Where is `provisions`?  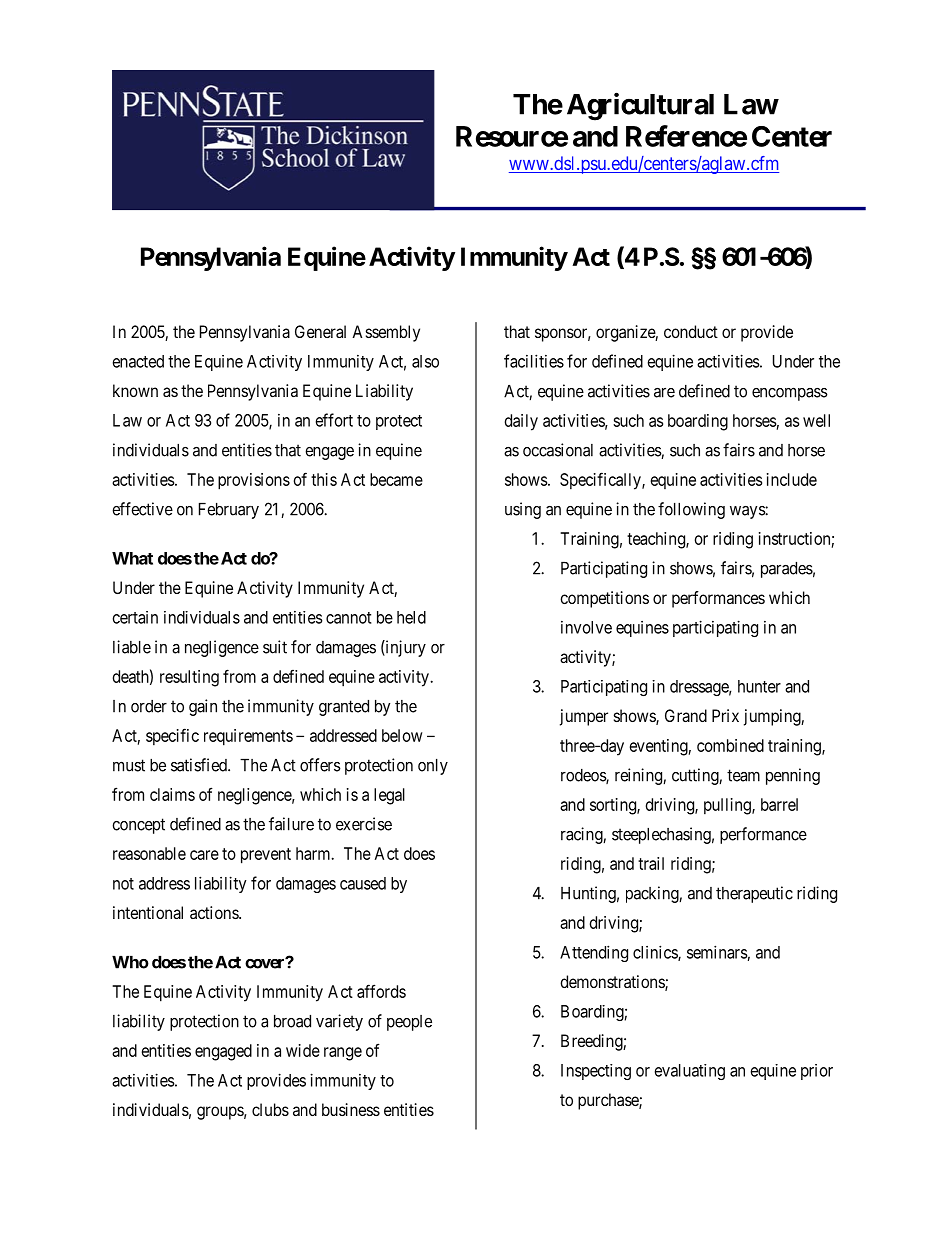
provisions is located at coordinates (254, 481).
